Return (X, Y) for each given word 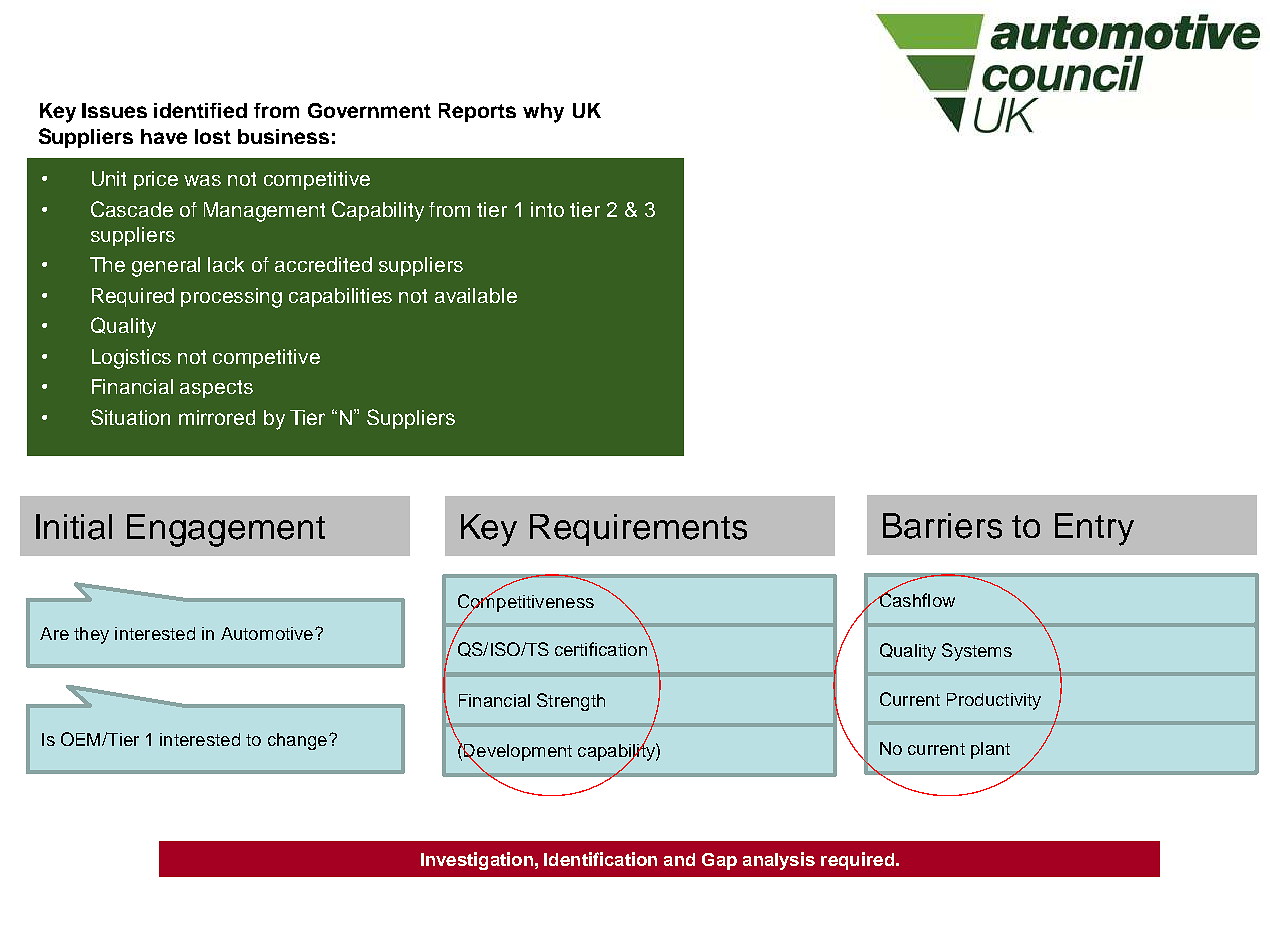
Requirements (638, 530)
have (164, 136)
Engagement (226, 530)
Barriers (942, 526)
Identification (600, 859)
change (297, 741)
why (543, 113)
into (547, 209)
